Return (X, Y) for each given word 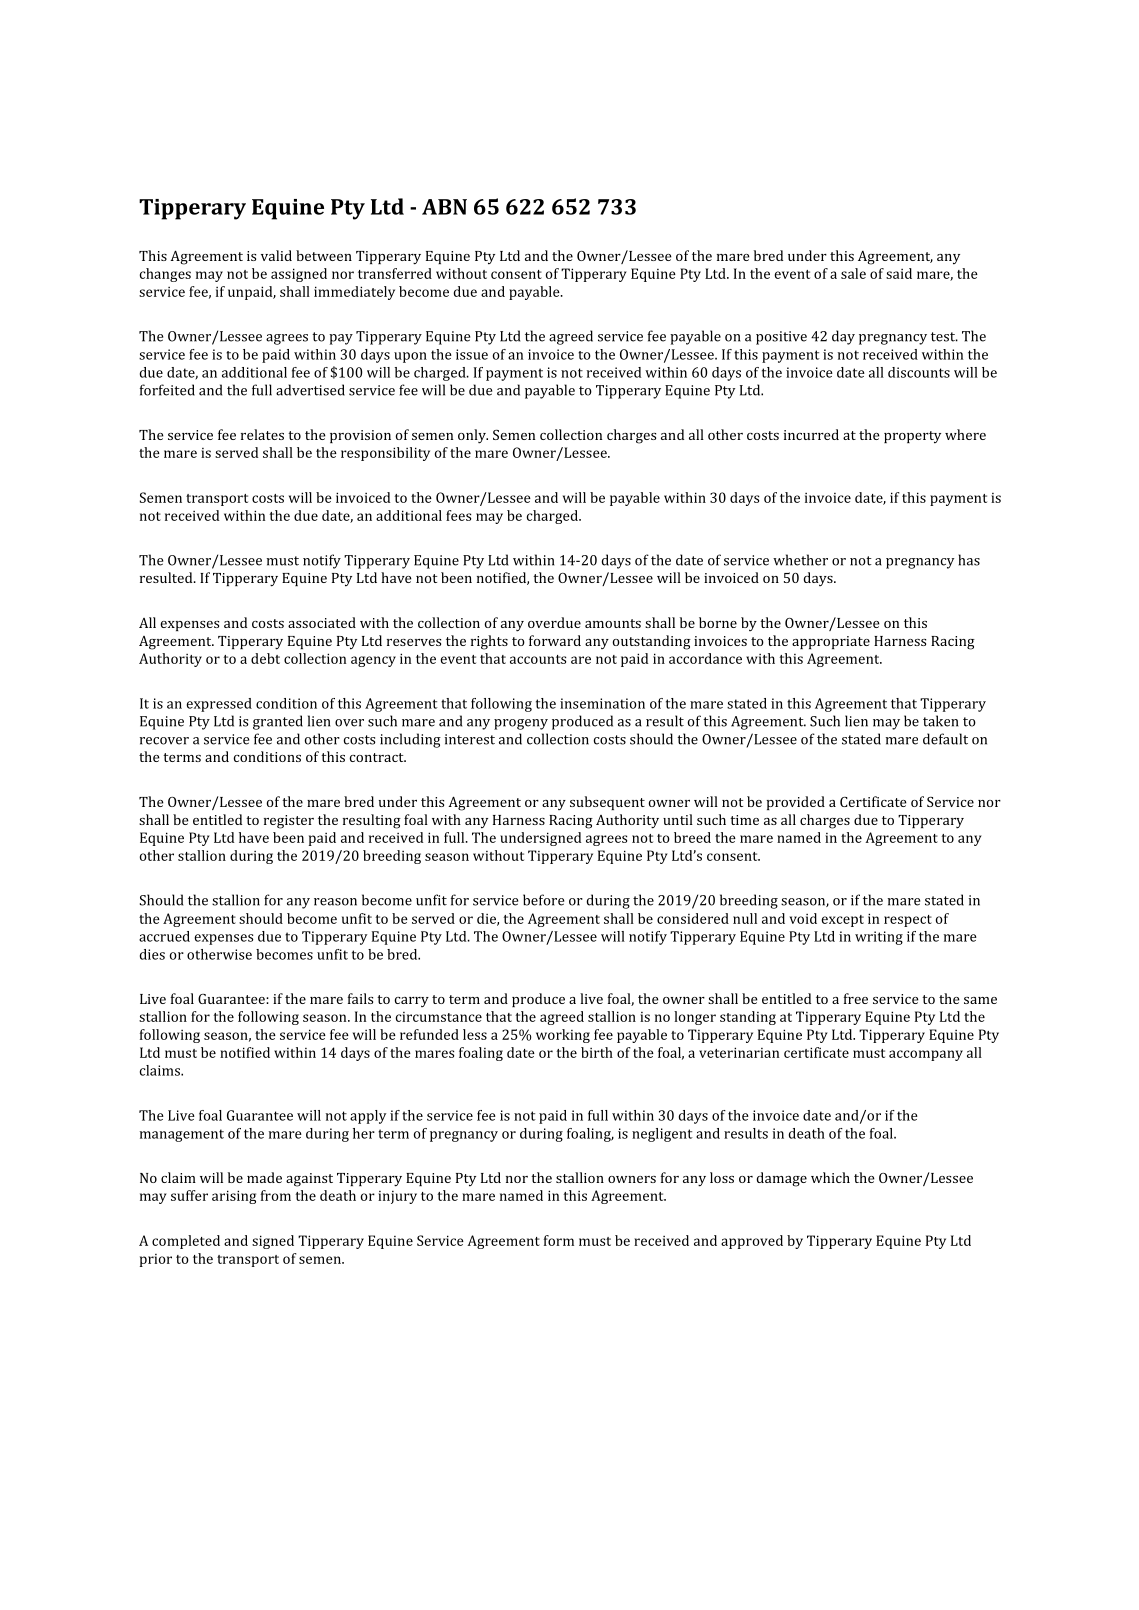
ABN (444, 207)
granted (278, 722)
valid (276, 255)
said (899, 273)
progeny (521, 724)
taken (940, 721)
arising (234, 1197)
